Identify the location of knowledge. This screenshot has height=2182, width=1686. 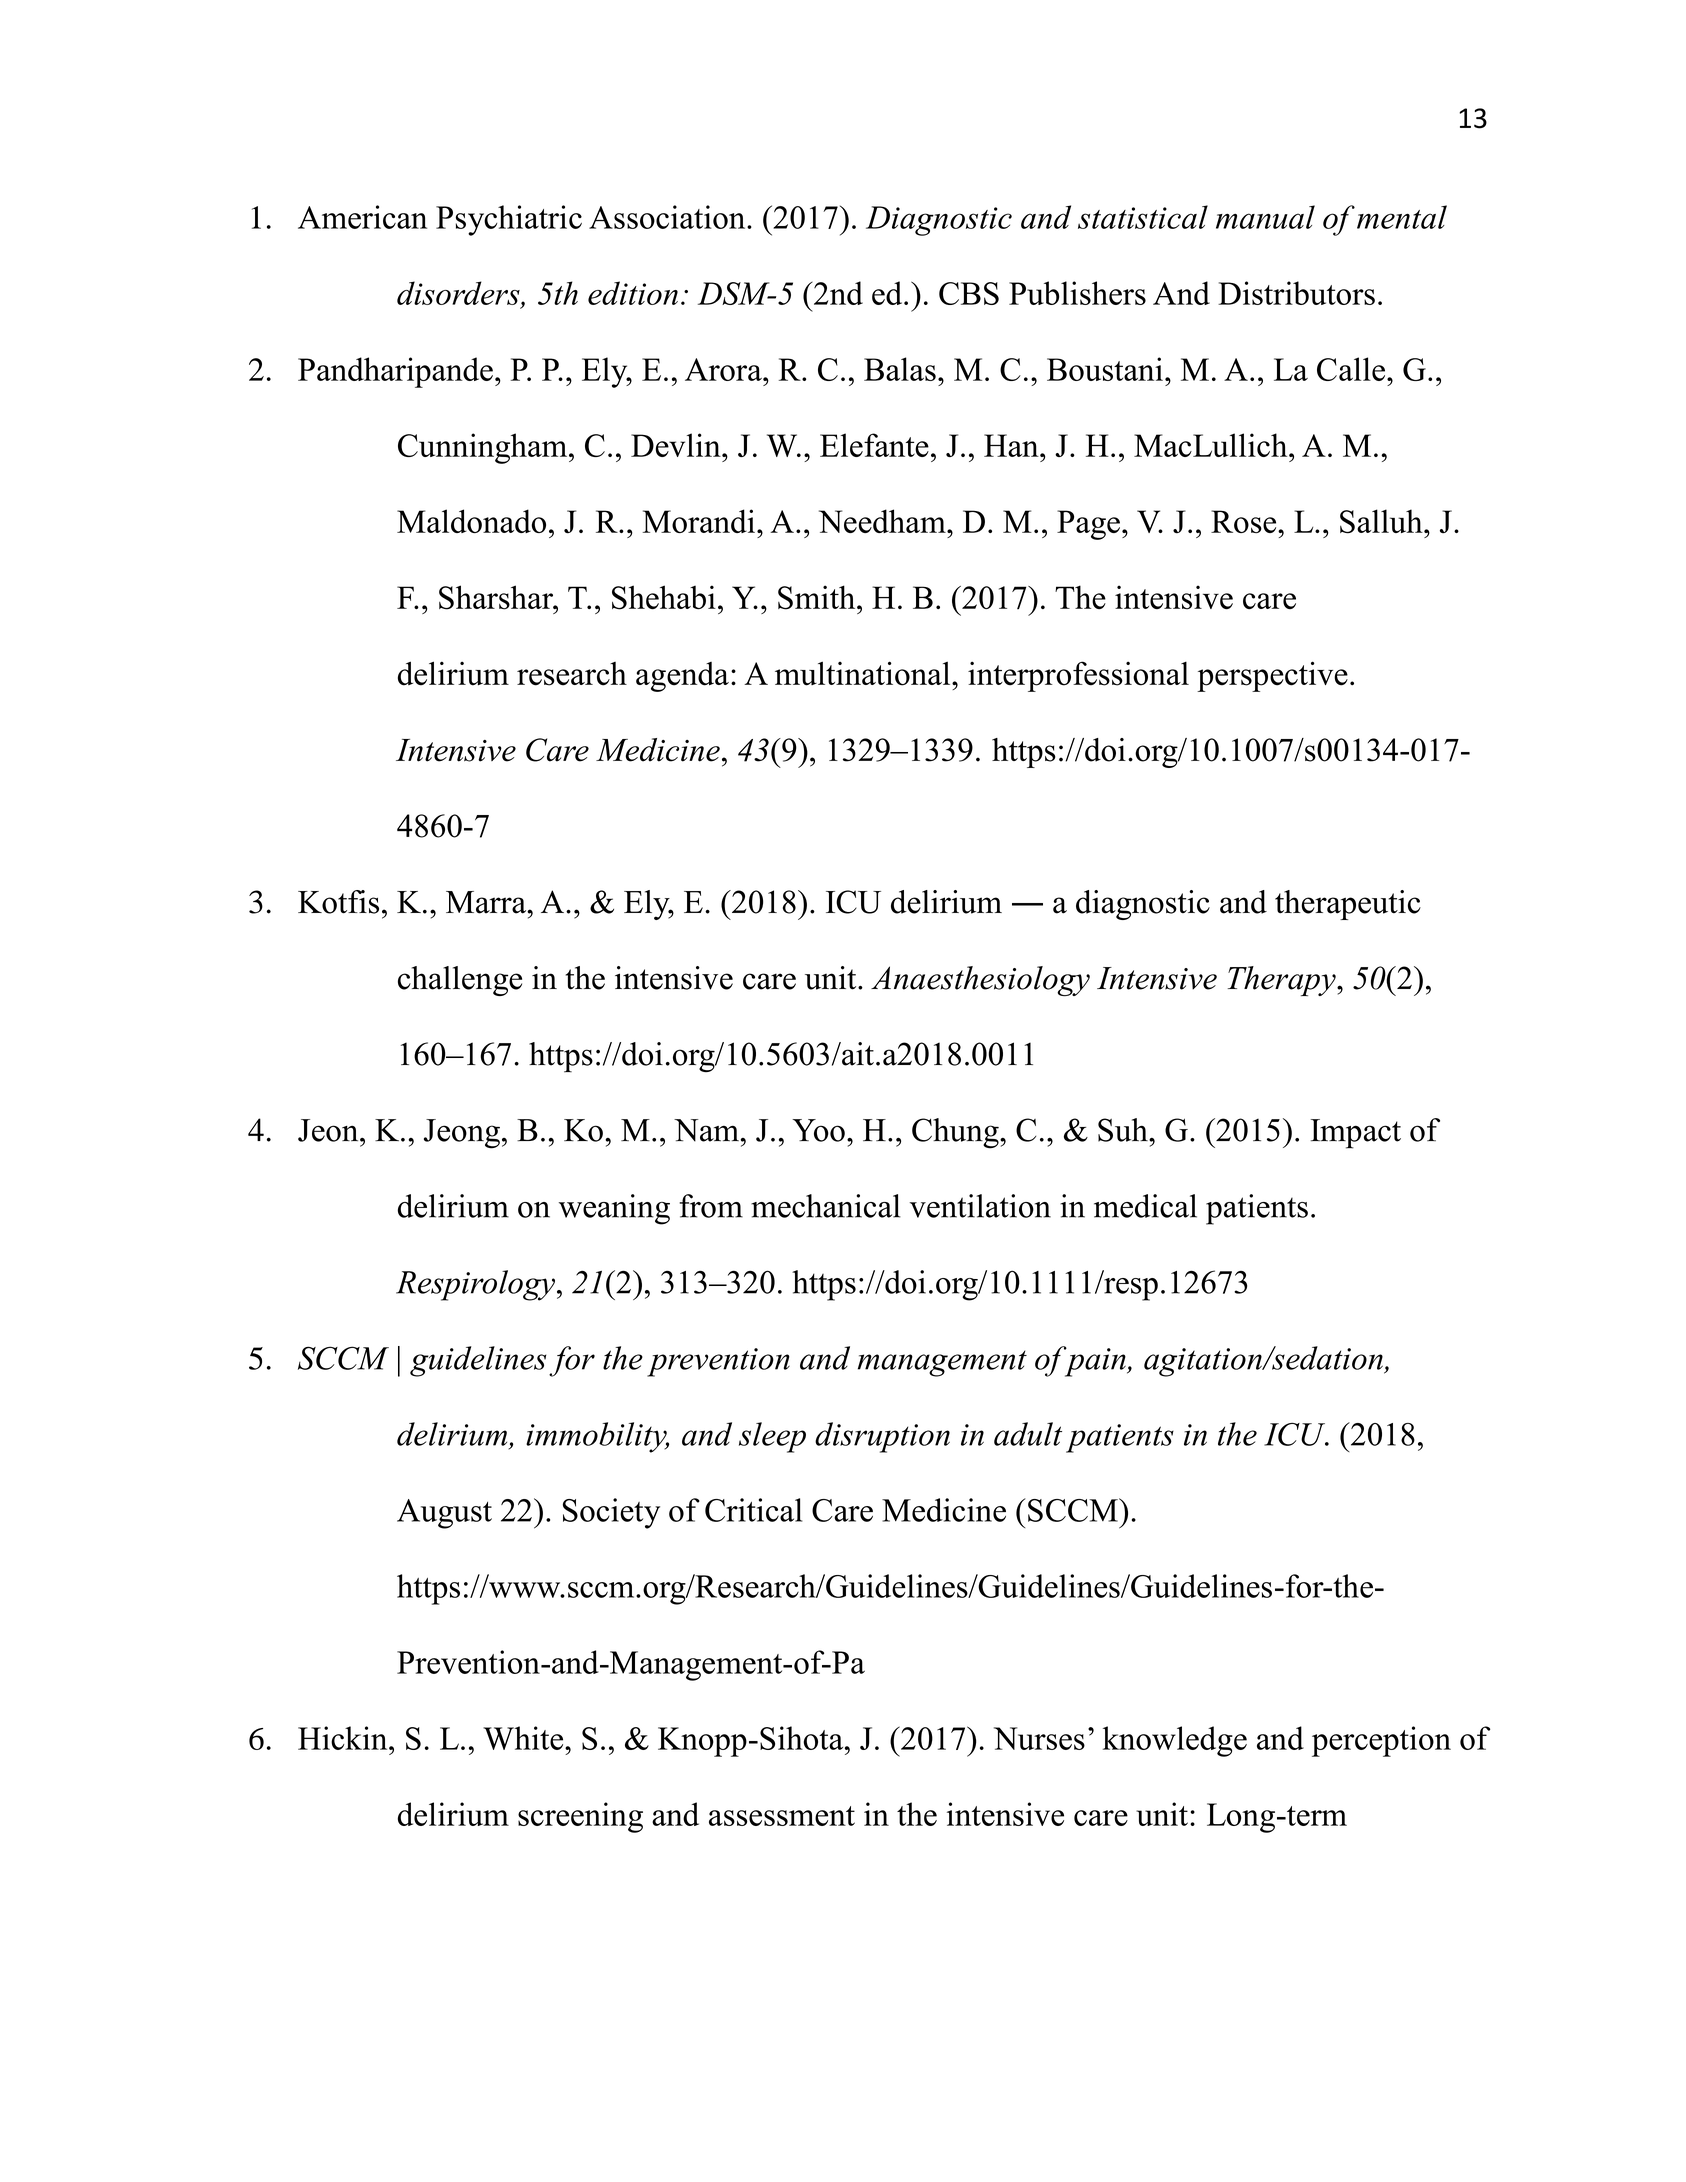
(1175, 1741).
